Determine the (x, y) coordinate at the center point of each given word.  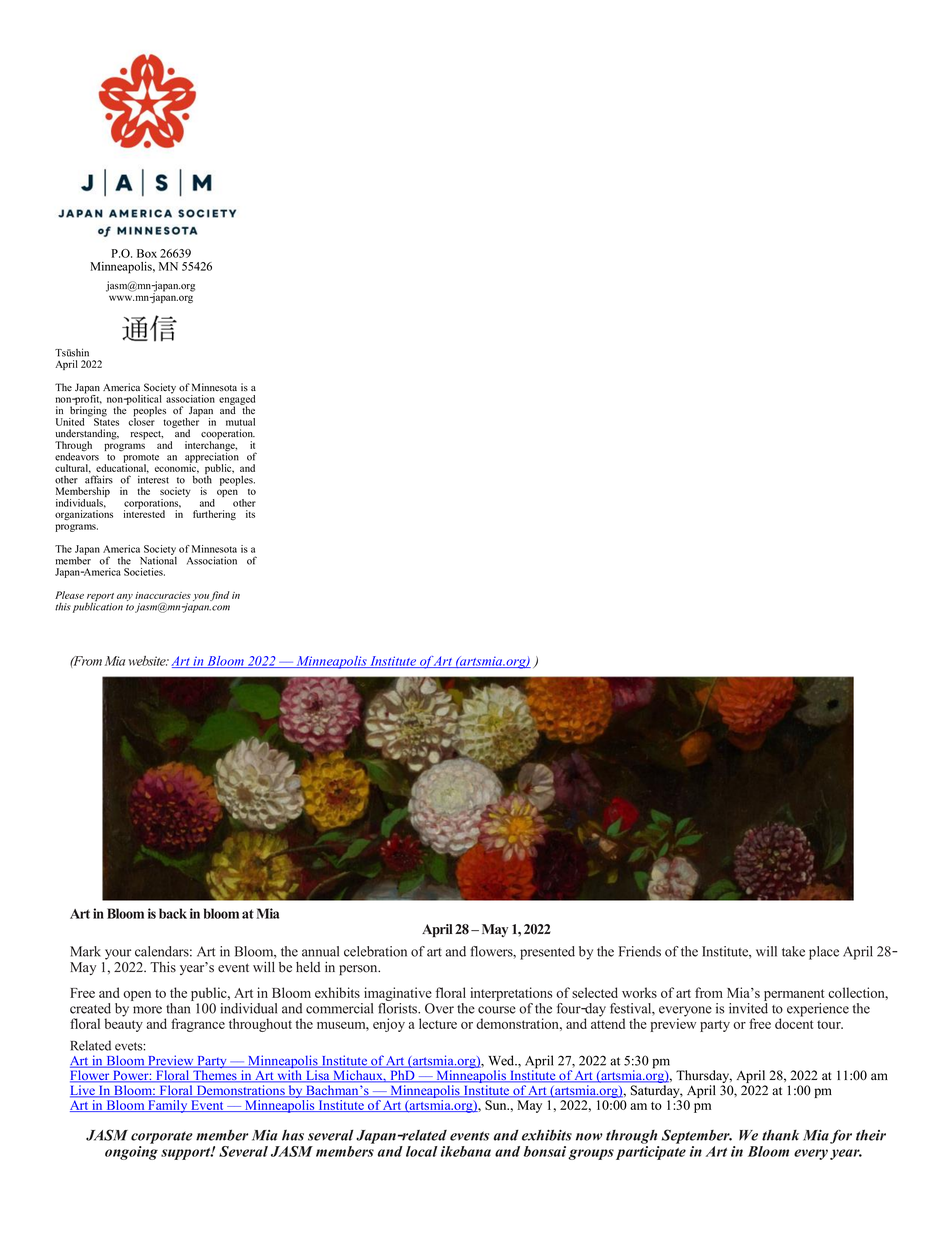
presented (547, 953)
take (793, 951)
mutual (240, 422)
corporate (162, 1137)
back (173, 913)
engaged (237, 401)
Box (147, 253)
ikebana (466, 1151)
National (158, 559)
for (841, 1136)
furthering (214, 515)
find (220, 596)
